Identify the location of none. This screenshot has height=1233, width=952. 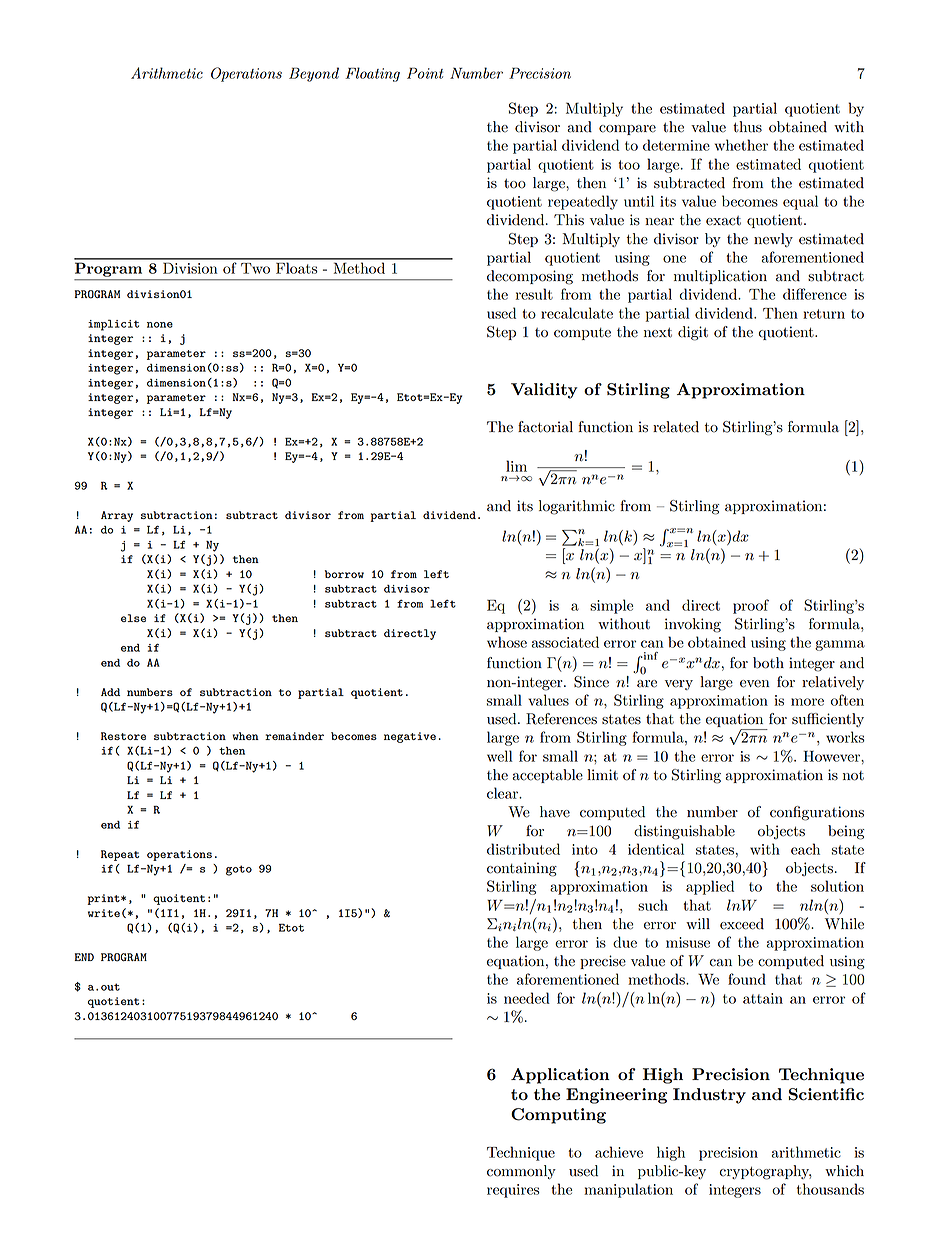
(160, 325).
